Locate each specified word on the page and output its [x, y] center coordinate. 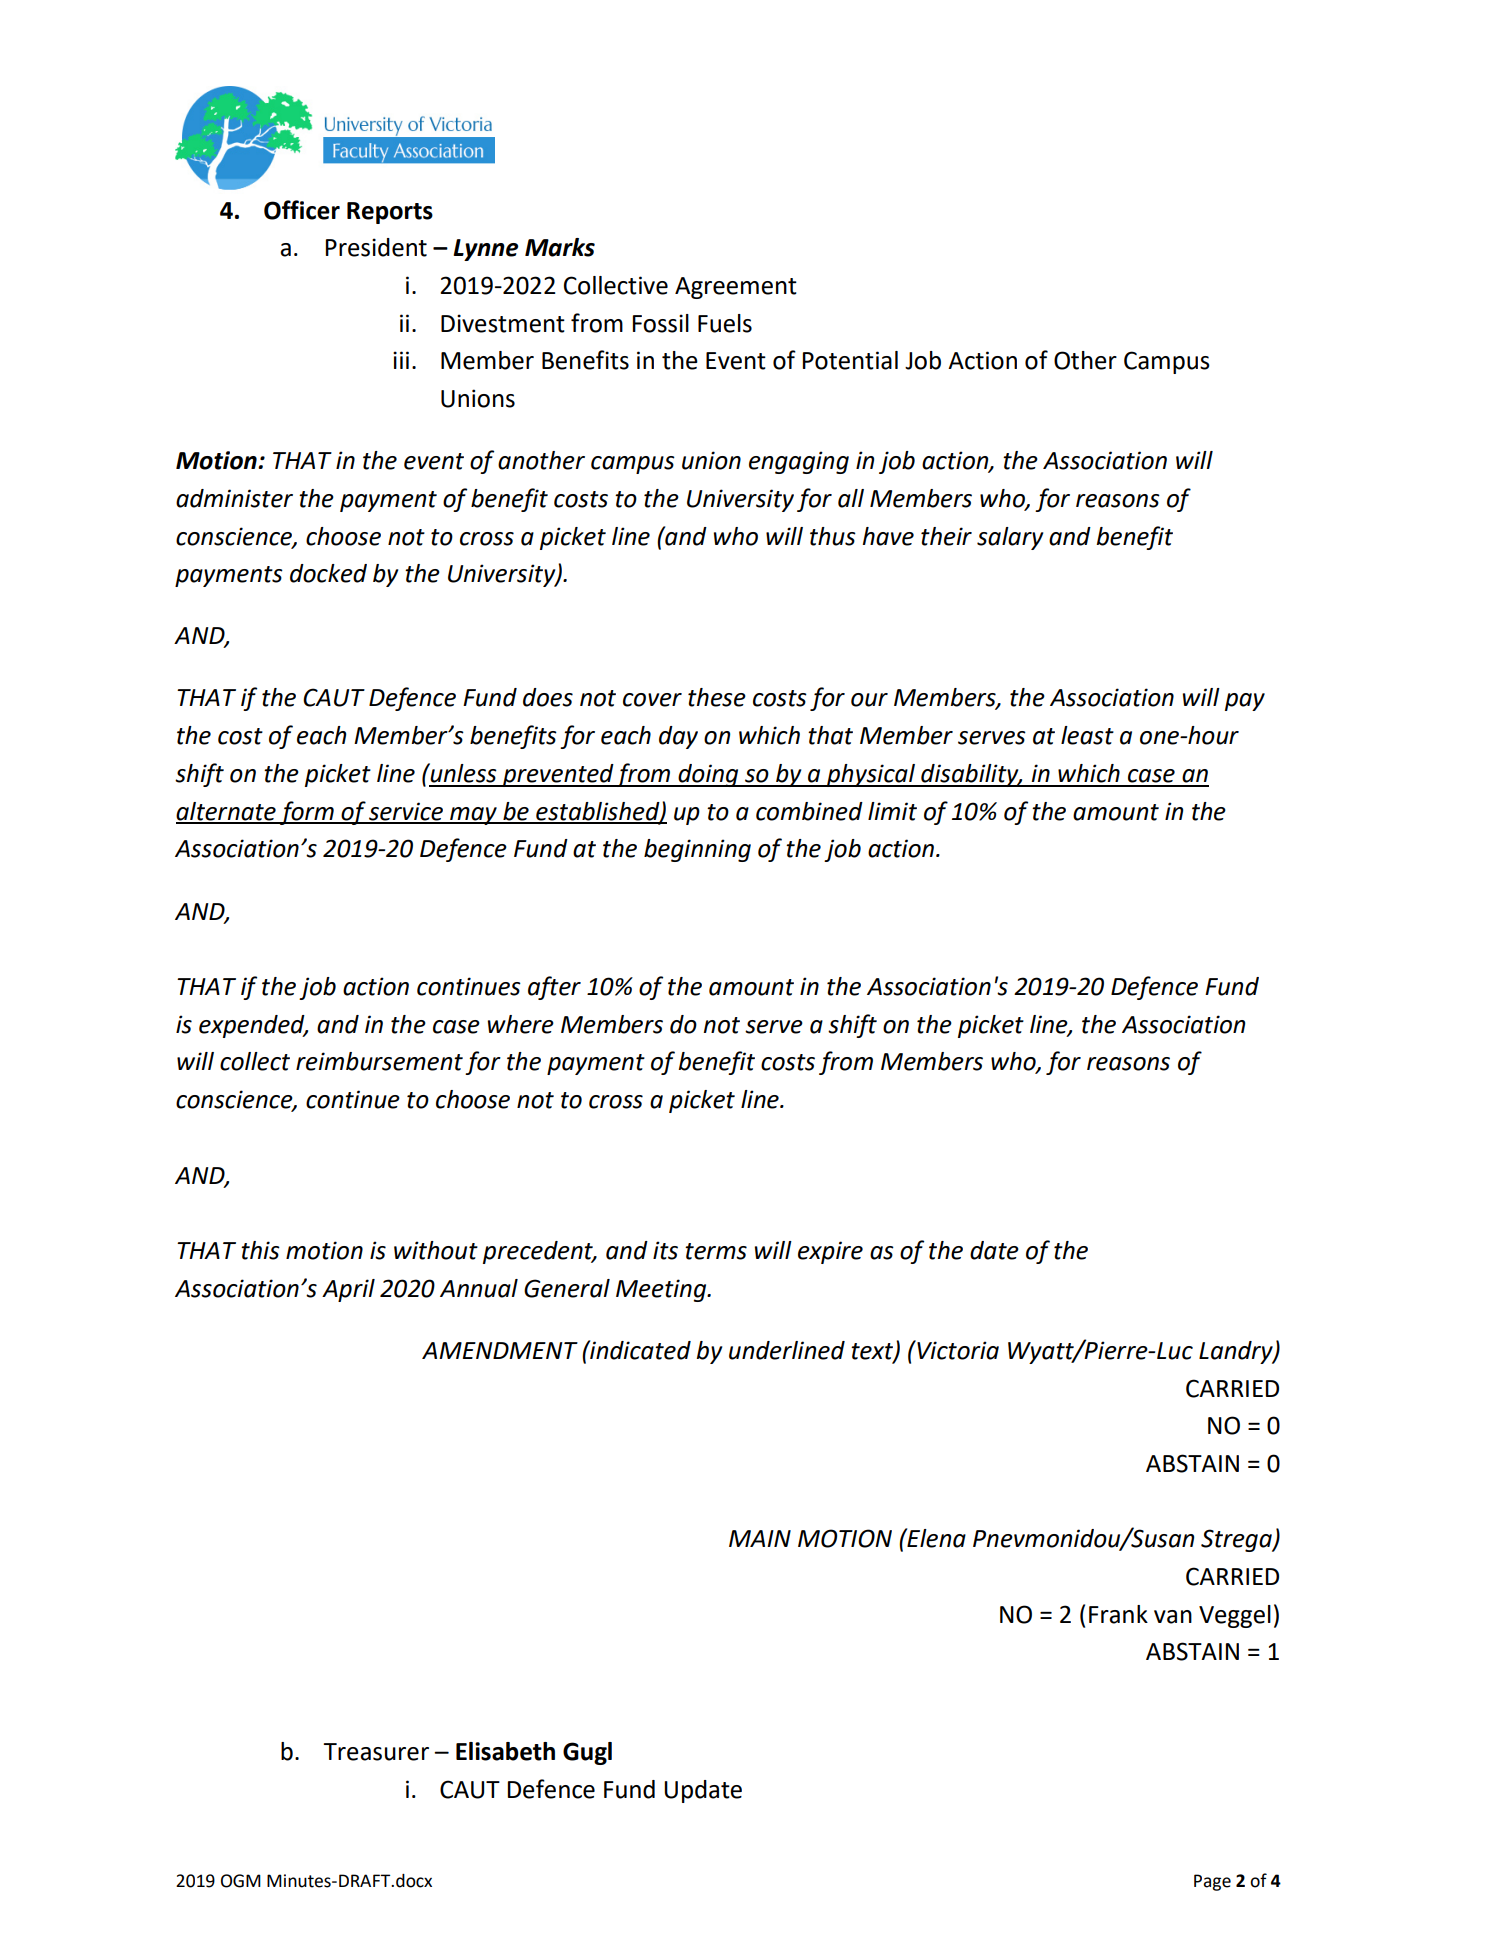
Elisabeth [505, 1751]
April [348, 1290]
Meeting [662, 1290]
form [307, 813]
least [1087, 735]
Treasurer [376, 1752]
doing [708, 775]
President [376, 247]
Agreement [736, 288]
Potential [850, 360]
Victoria [957, 1350]
